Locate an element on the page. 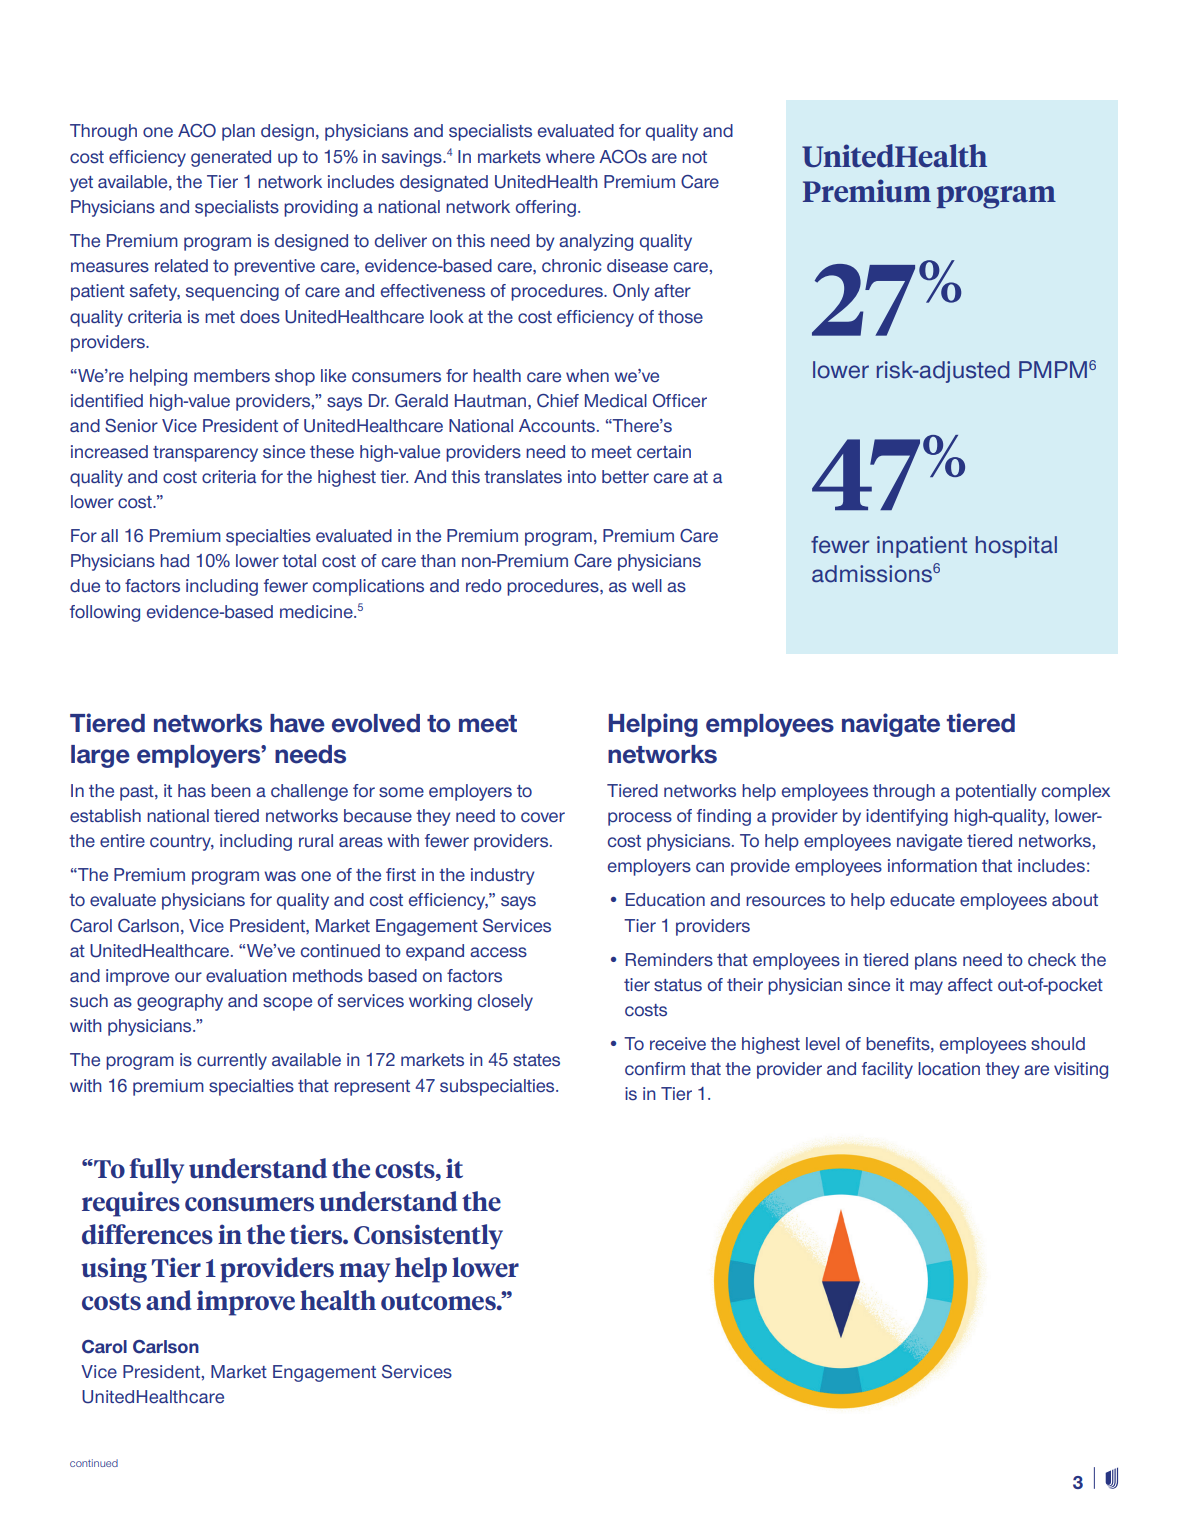 Image resolution: width=1188 pixels, height=1537 pixels. differences is located at coordinates (147, 1234).
